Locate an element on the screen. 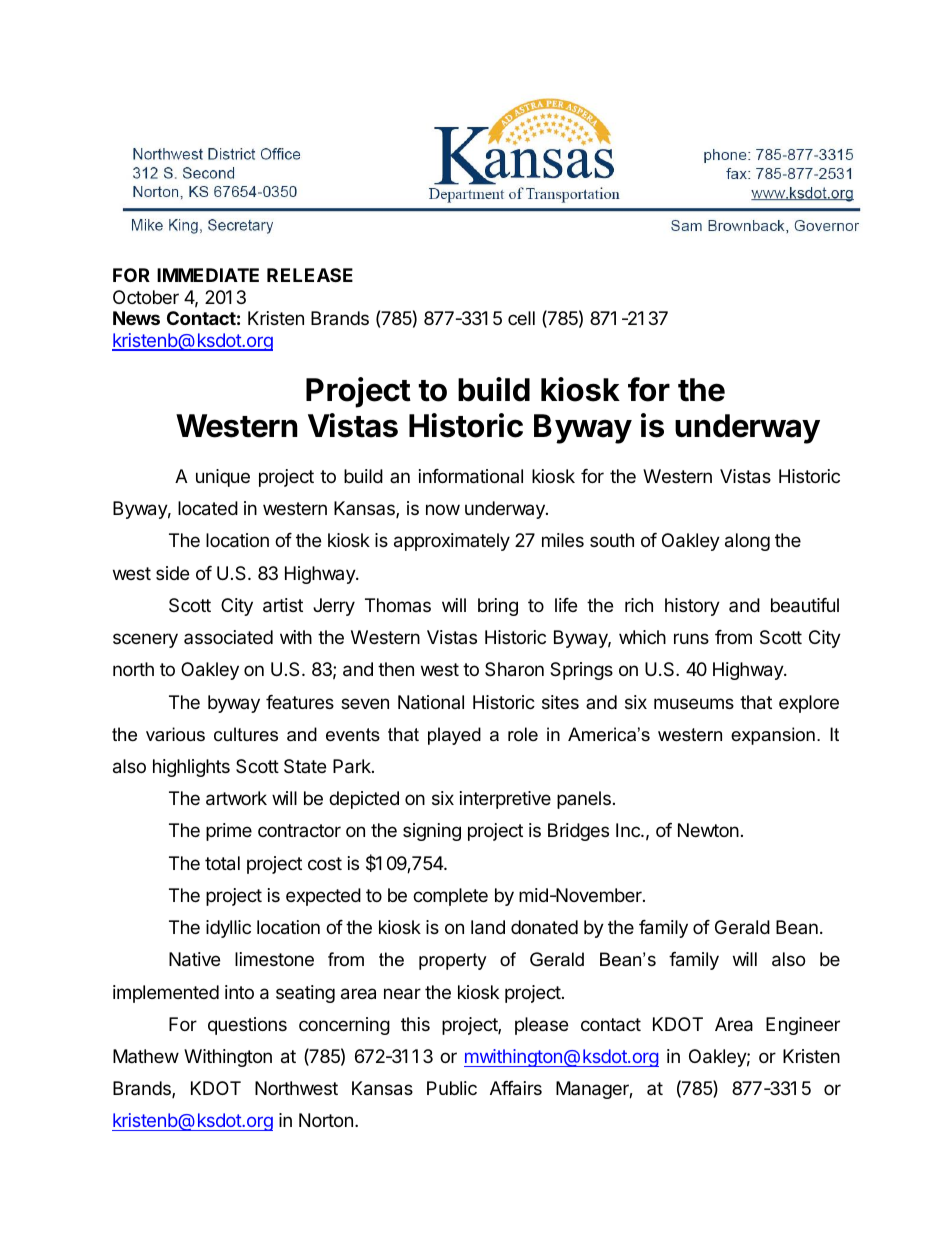 The height and width of the screenshot is (1233, 952). Engineer is located at coordinates (803, 1026).
